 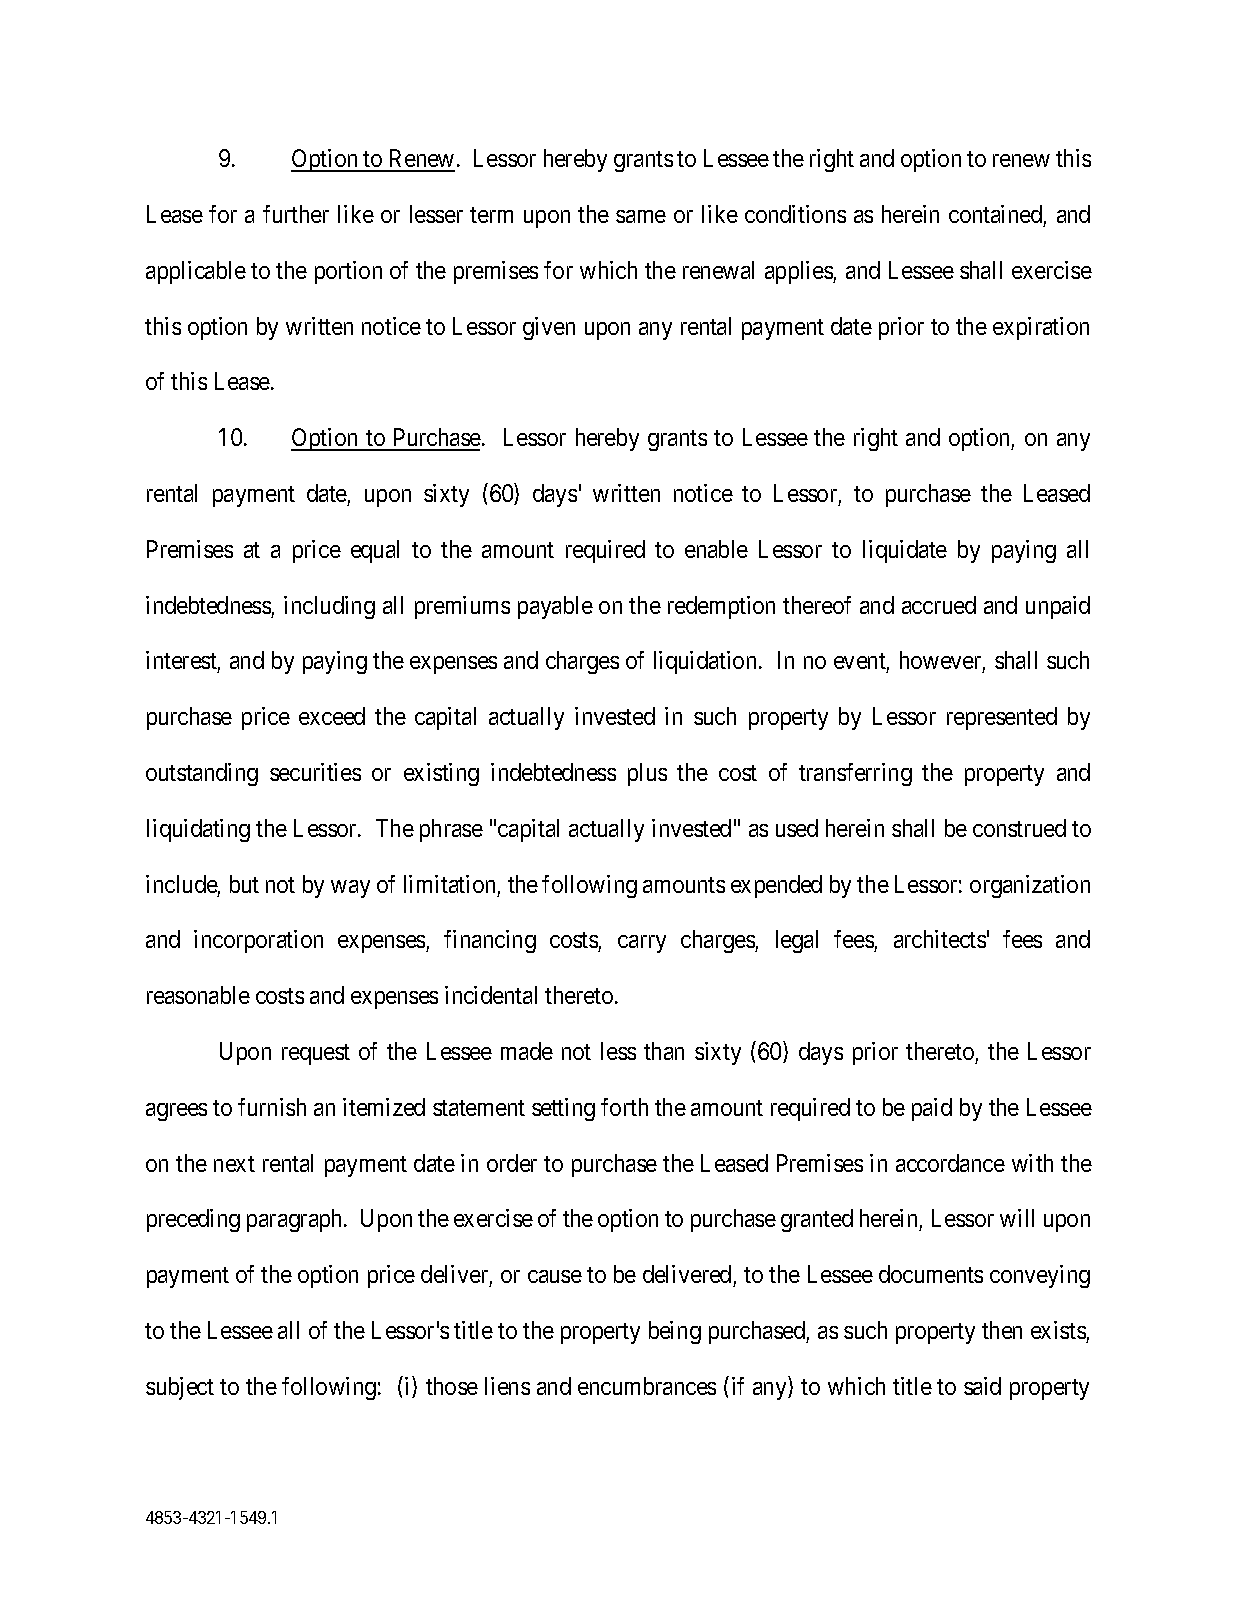 What do you see at coordinates (641, 216) in the page?
I see `same` at bounding box center [641, 216].
